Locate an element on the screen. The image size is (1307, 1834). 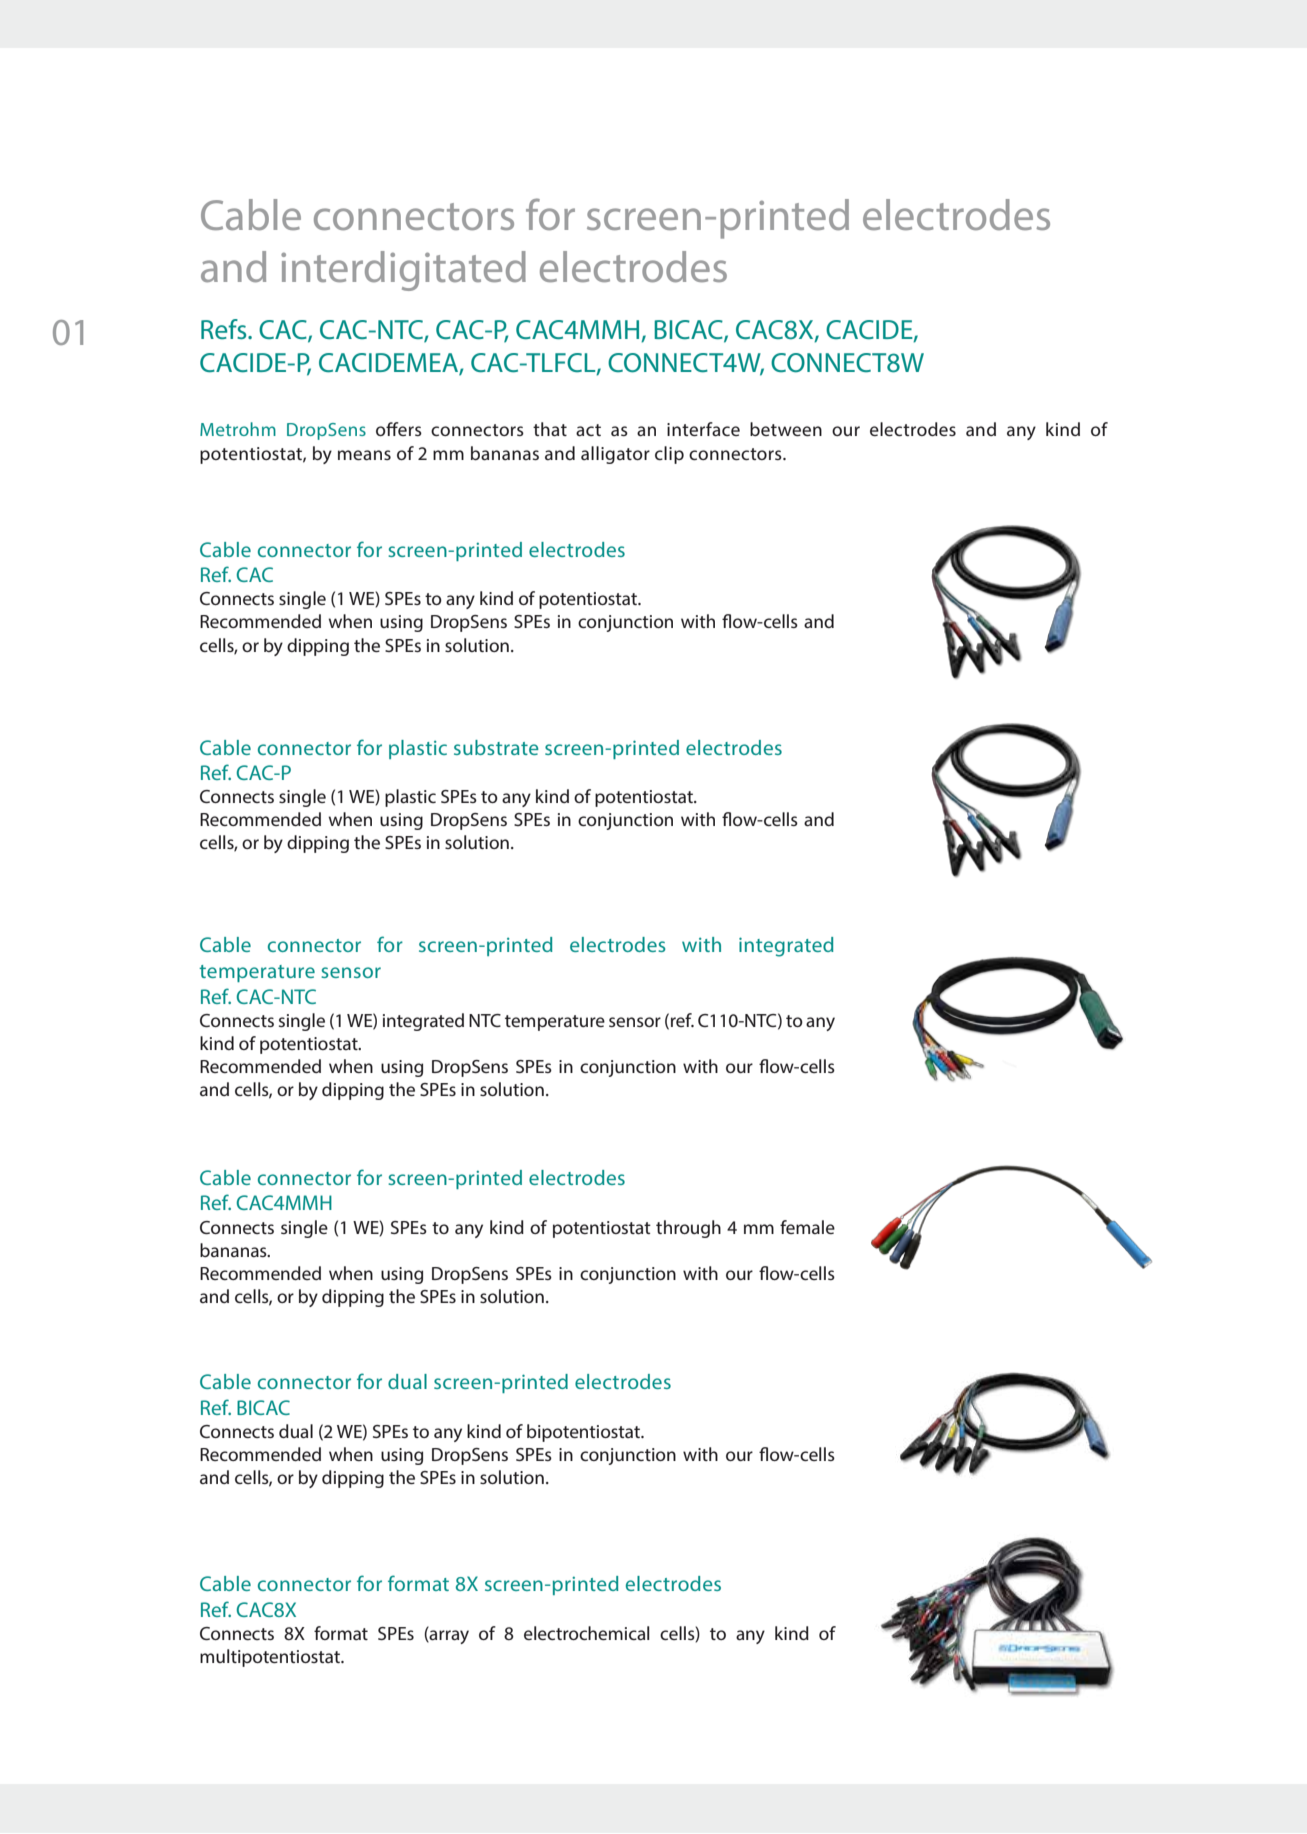
electrochemical is located at coordinates (587, 1633).
